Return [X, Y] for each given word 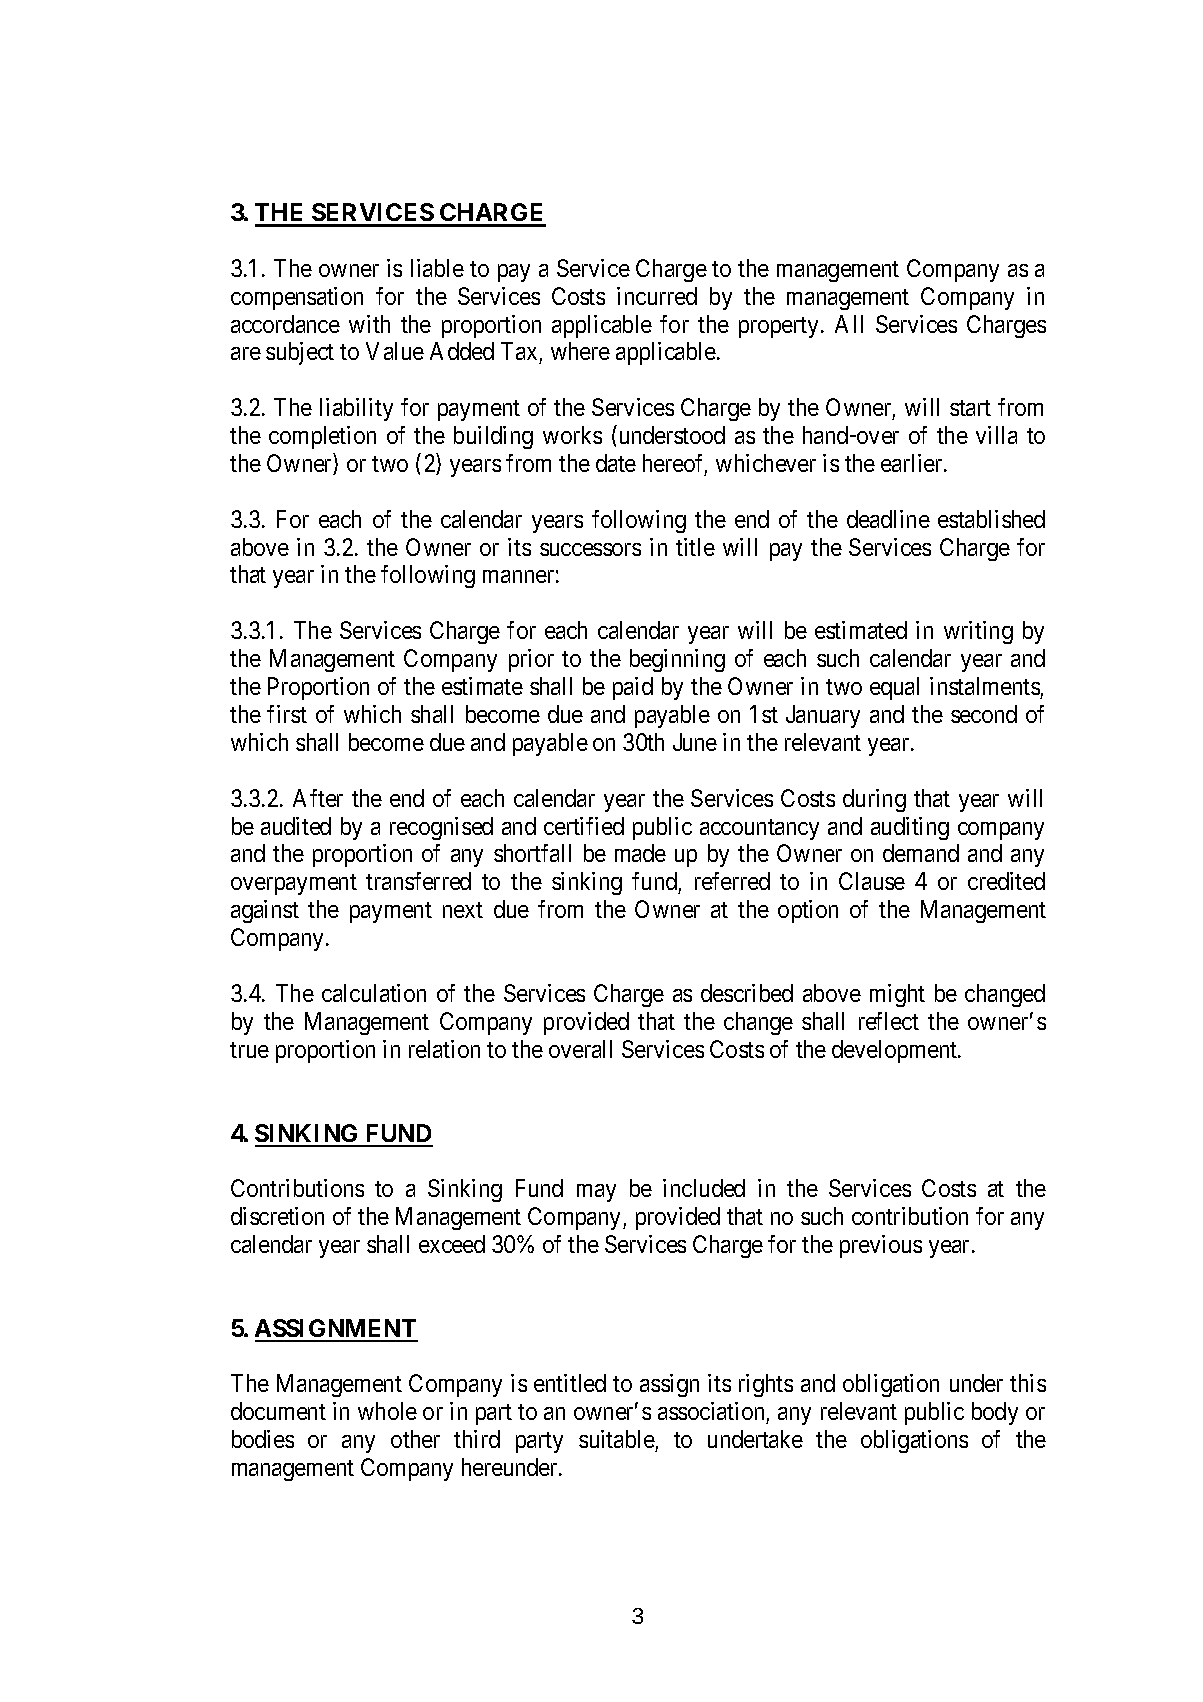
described [747, 993]
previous [881, 1246]
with [369, 324]
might [897, 995]
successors [590, 549]
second [984, 714]
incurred [657, 296]
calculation [374, 993]
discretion [277, 1216]
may [596, 1193]
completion [322, 437]
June [695, 742]
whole [387, 1411]
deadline [888, 519]
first [287, 714]
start [970, 408]
